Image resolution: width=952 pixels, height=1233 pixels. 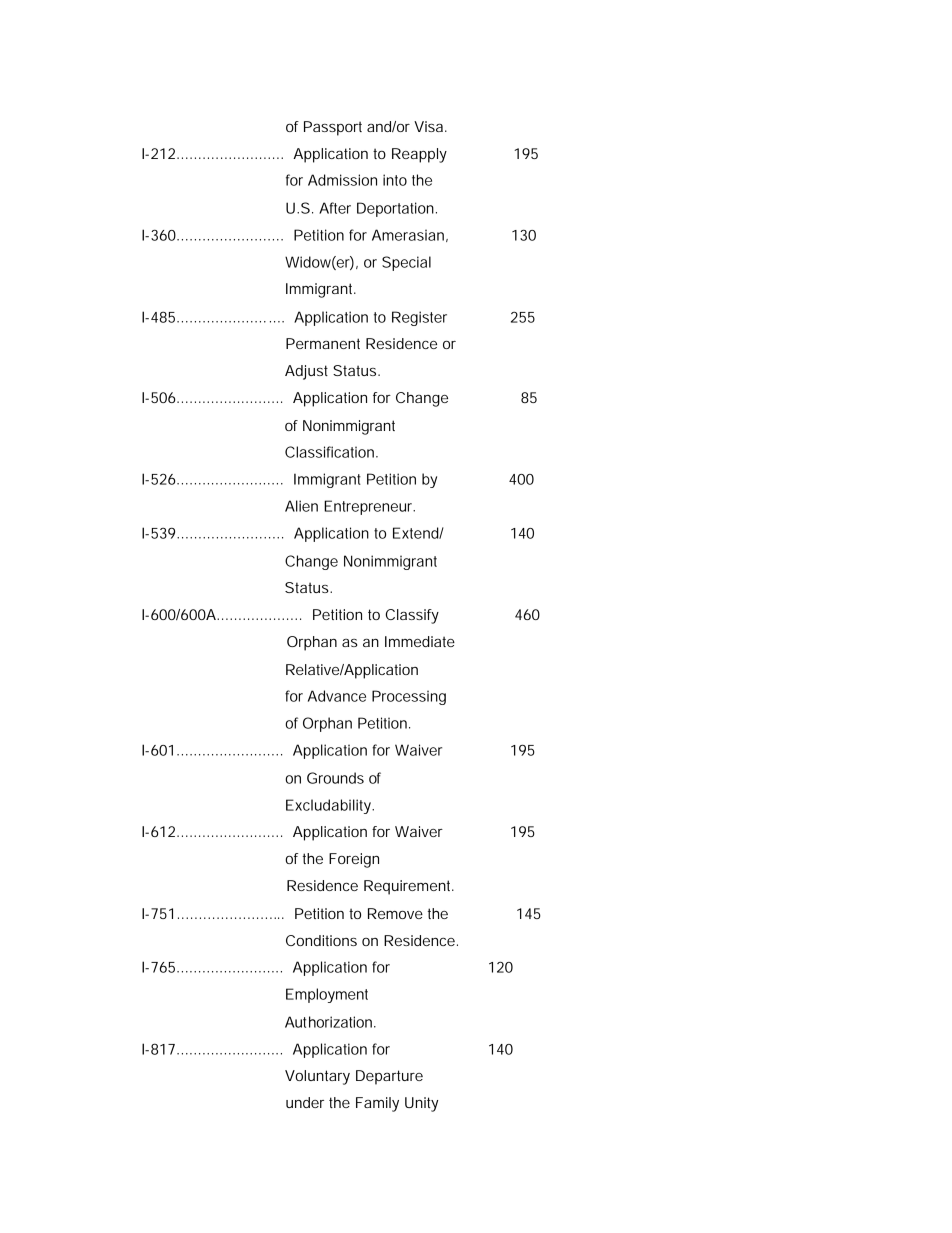 What do you see at coordinates (306, 372) in the screenshot?
I see `Adjust` at bounding box center [306, 372].
